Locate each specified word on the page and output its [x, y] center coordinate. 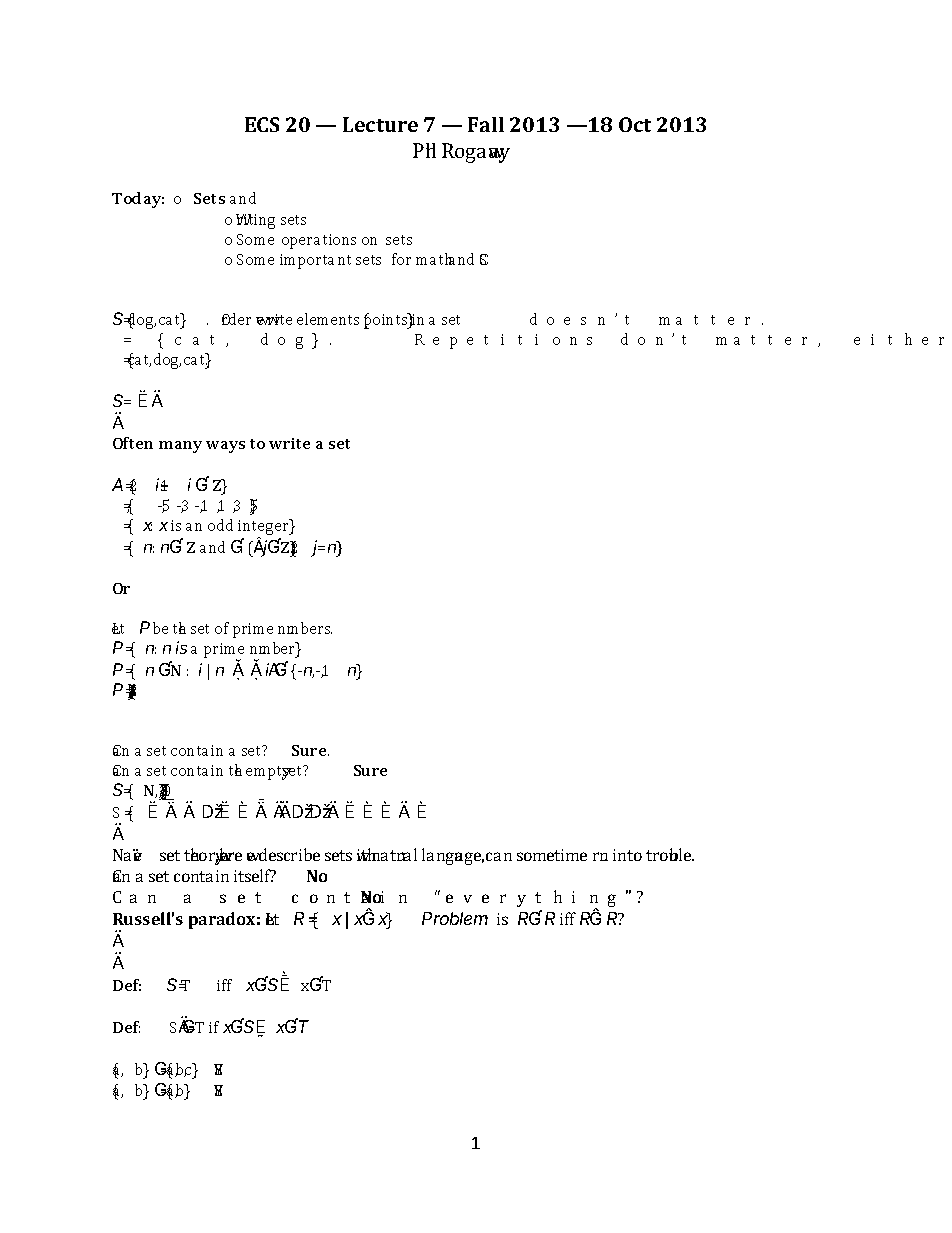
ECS [262, 124]
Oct [635, 124]
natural [393, 854]
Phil [424, 150]
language [453, 856]
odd [220, 525]
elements [328, 319]
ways [225, 447]
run [600, 856]
